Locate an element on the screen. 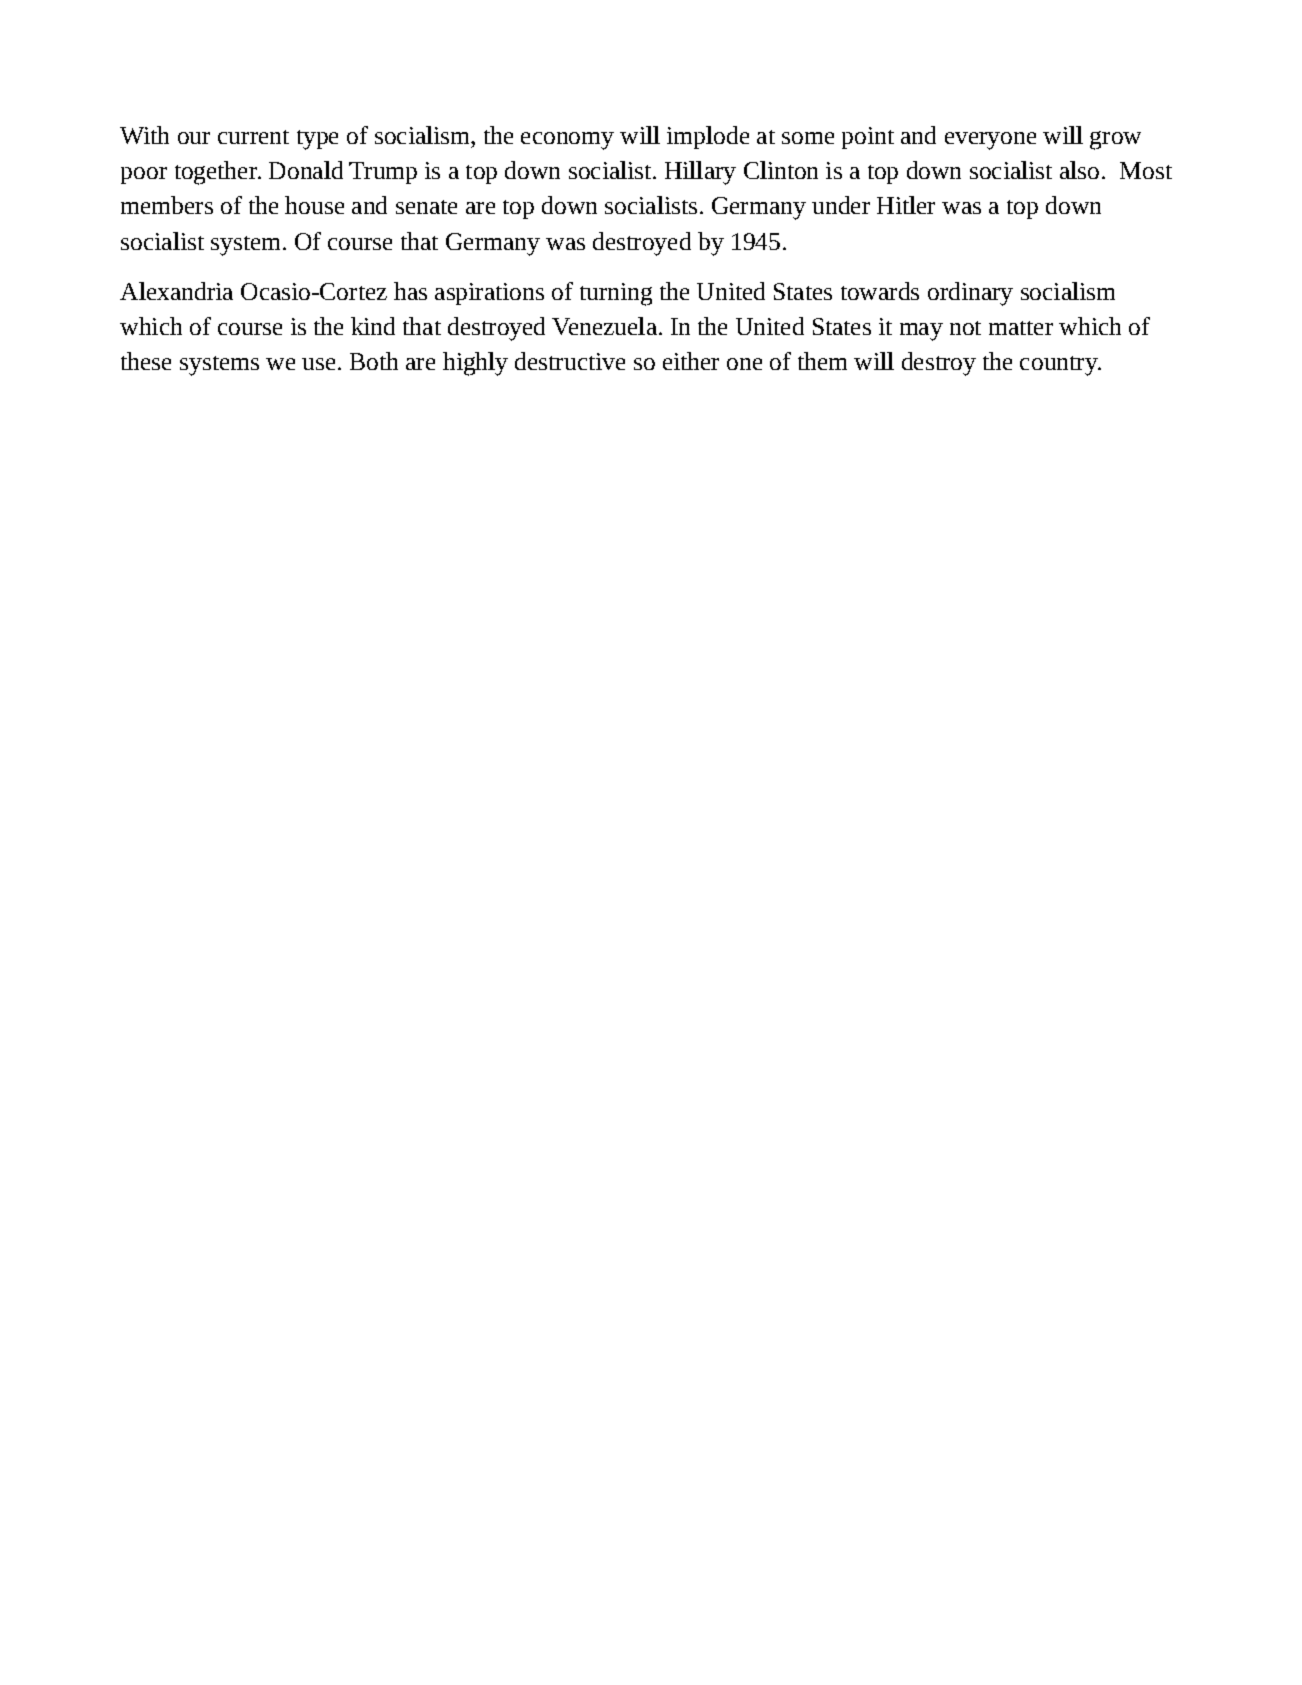 The width and height of the screenshot is (1302, 1685). towards is located at coordinates (880, 291).
